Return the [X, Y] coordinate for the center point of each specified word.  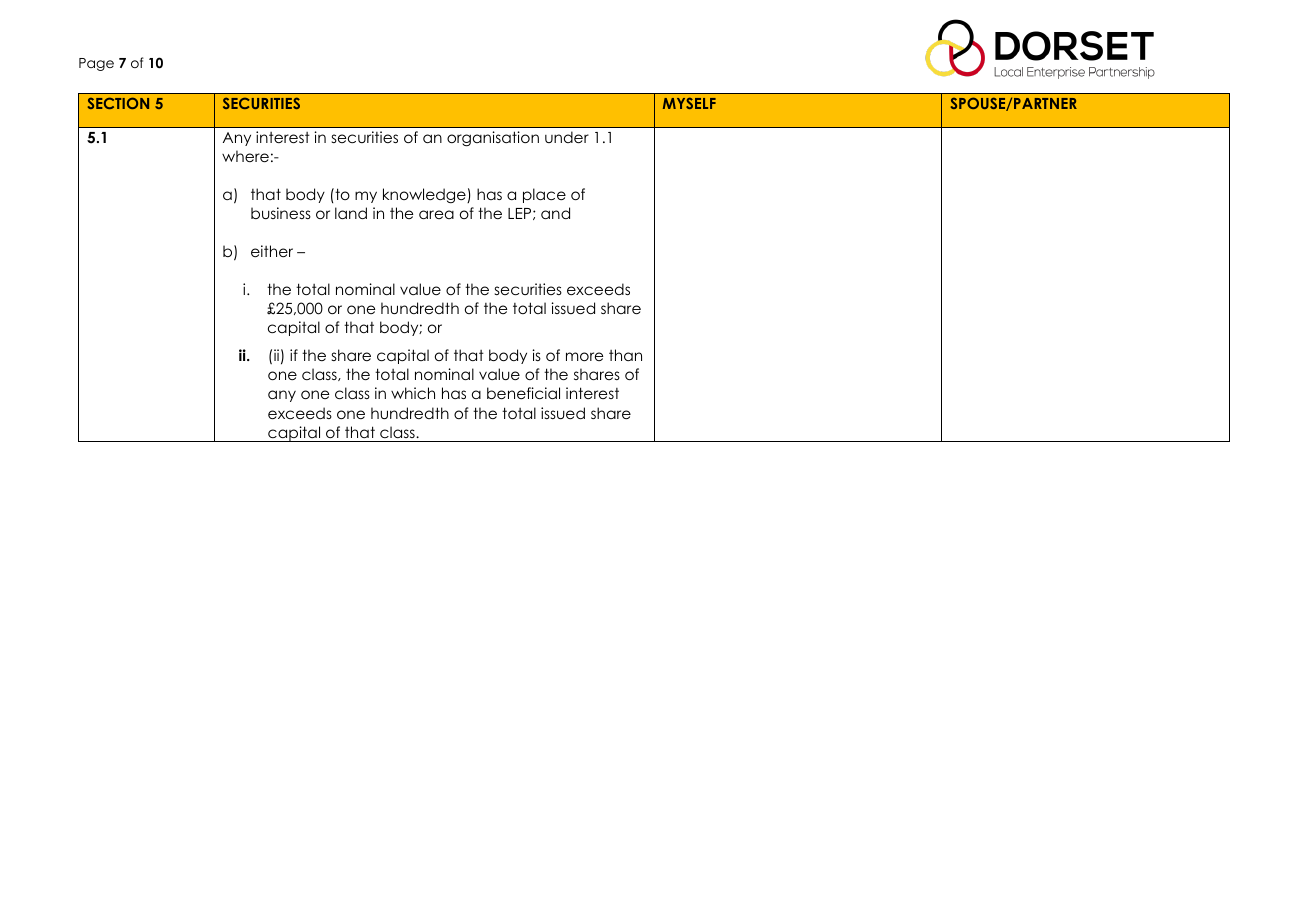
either [272, 251]
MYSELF [689, 103]
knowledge [425, 195]
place [544, 195]
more [584, 356]
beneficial [523, 393]
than [625, 355]
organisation [493, 139]
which [413, 393]
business [281, 213]
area [436, 214]
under [567, 137]
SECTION [118, 103]
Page [96, 64]
